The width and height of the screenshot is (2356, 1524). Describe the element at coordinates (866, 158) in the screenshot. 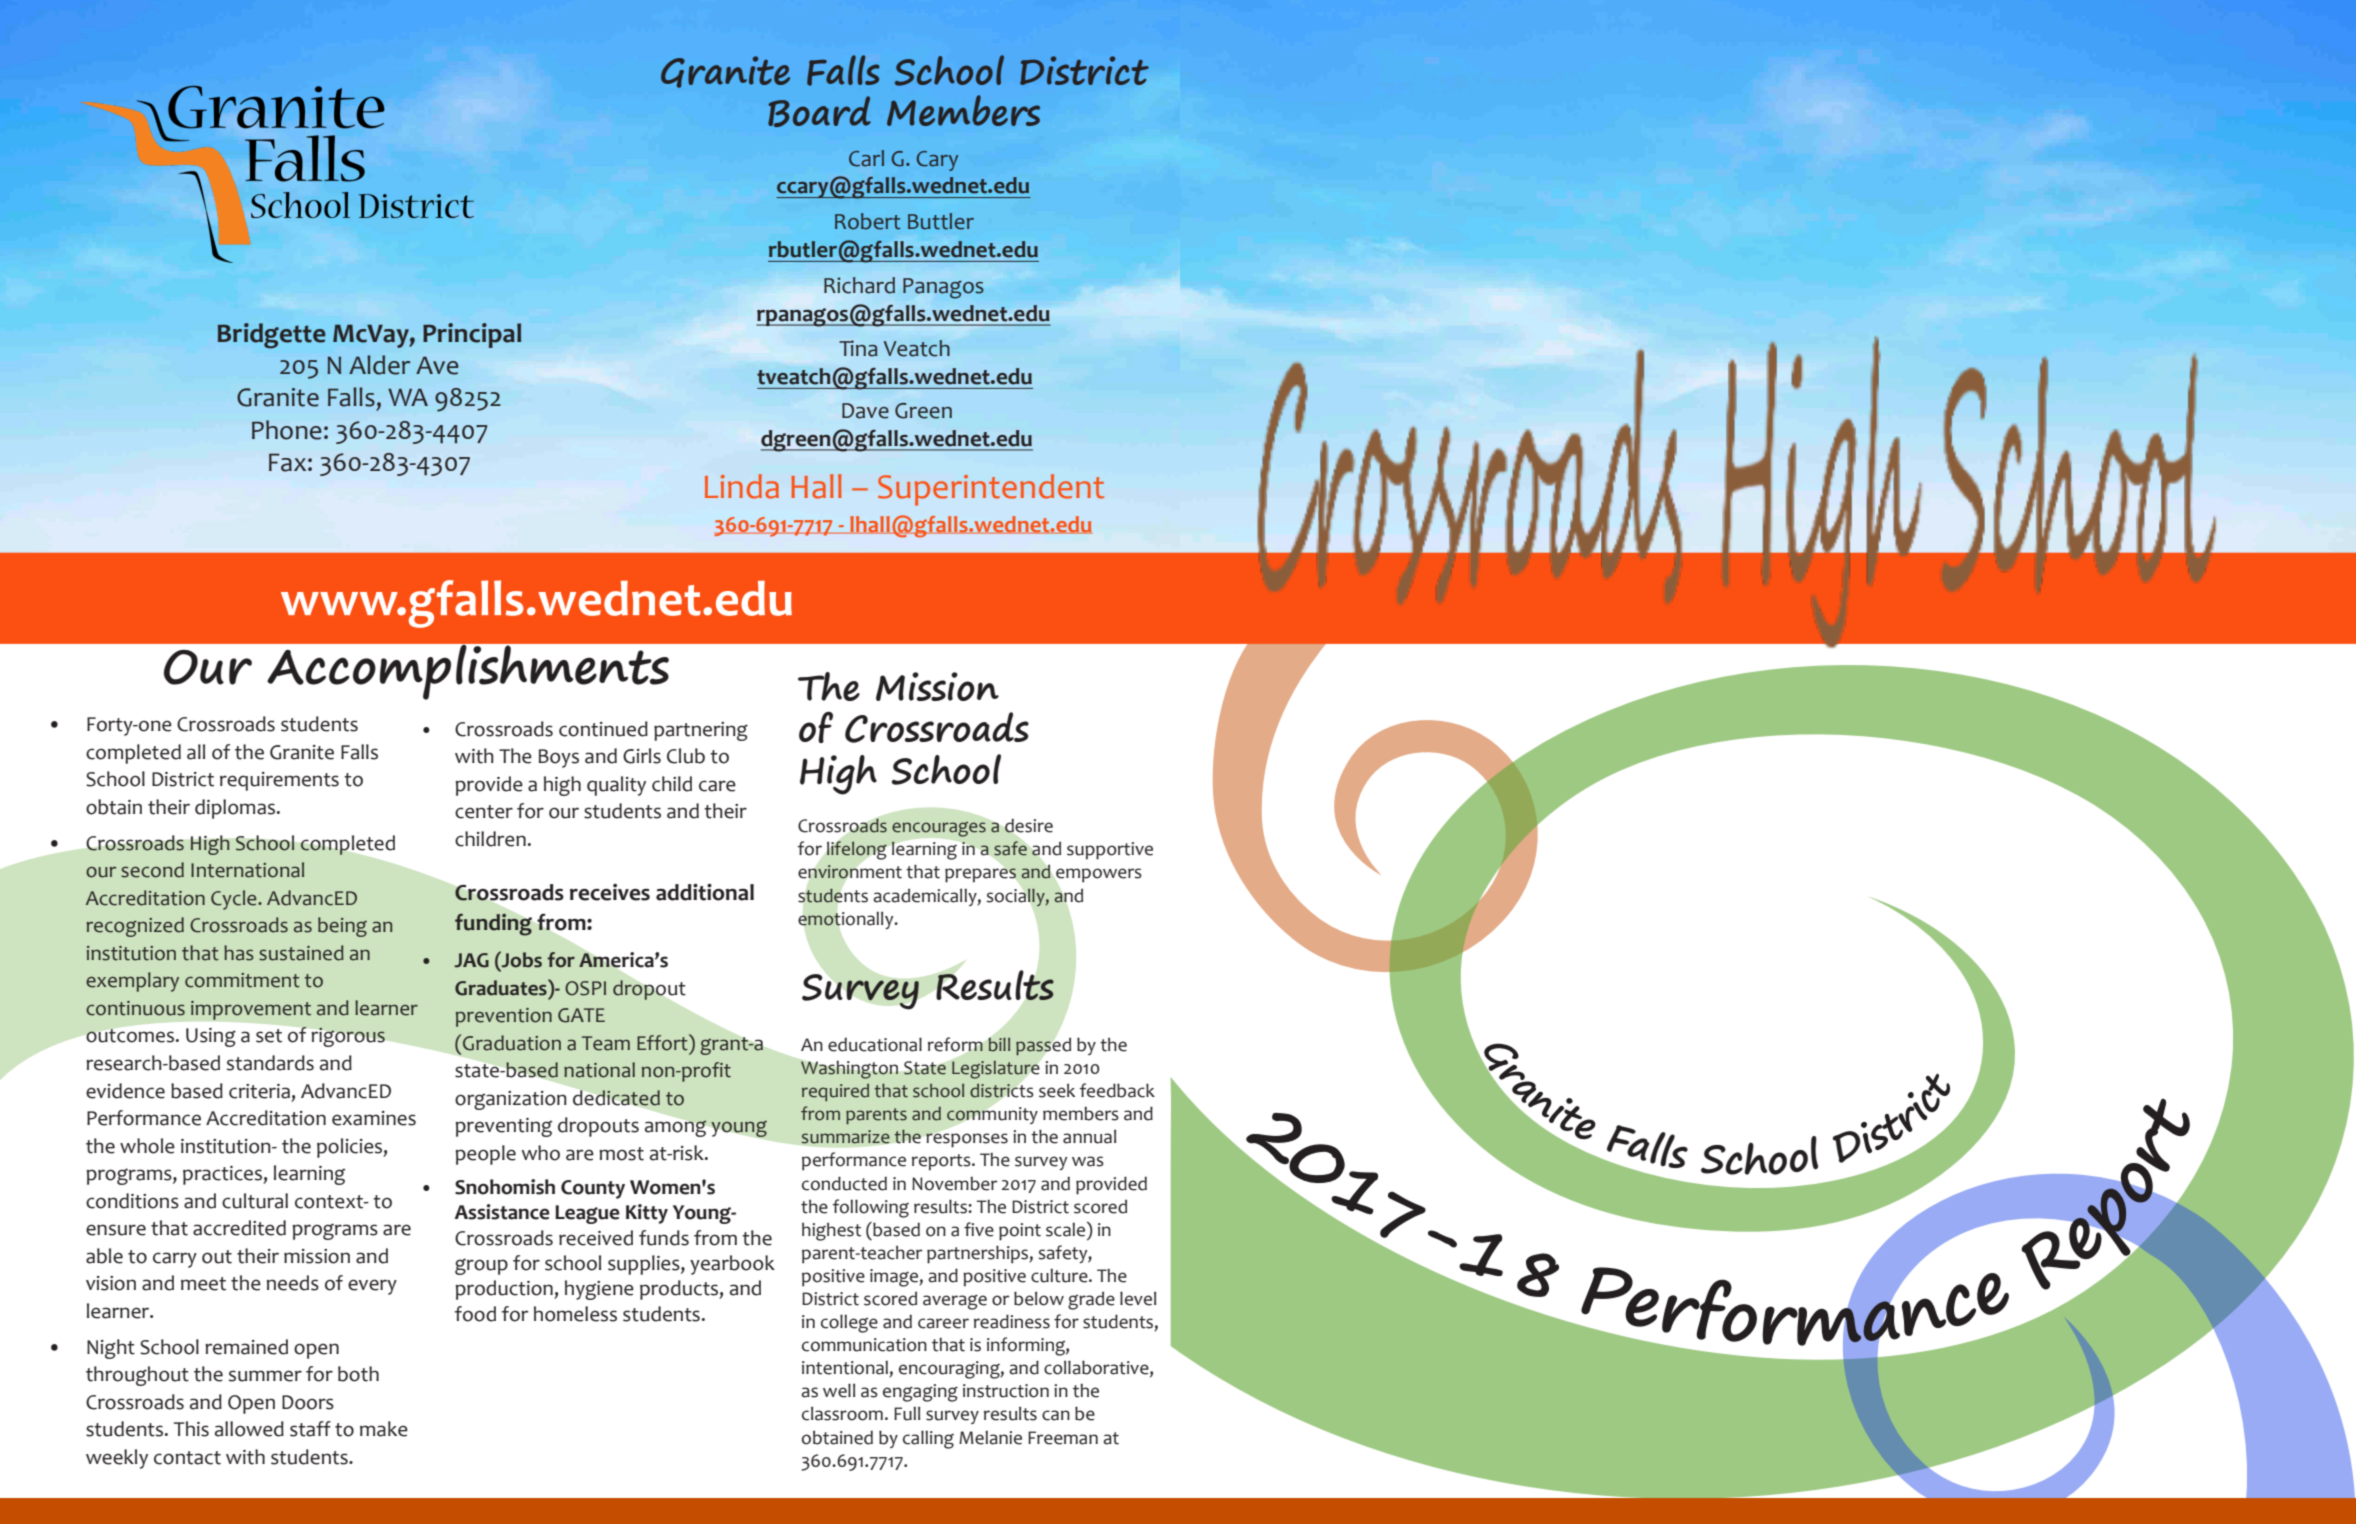

I see `Carl` at that location.
